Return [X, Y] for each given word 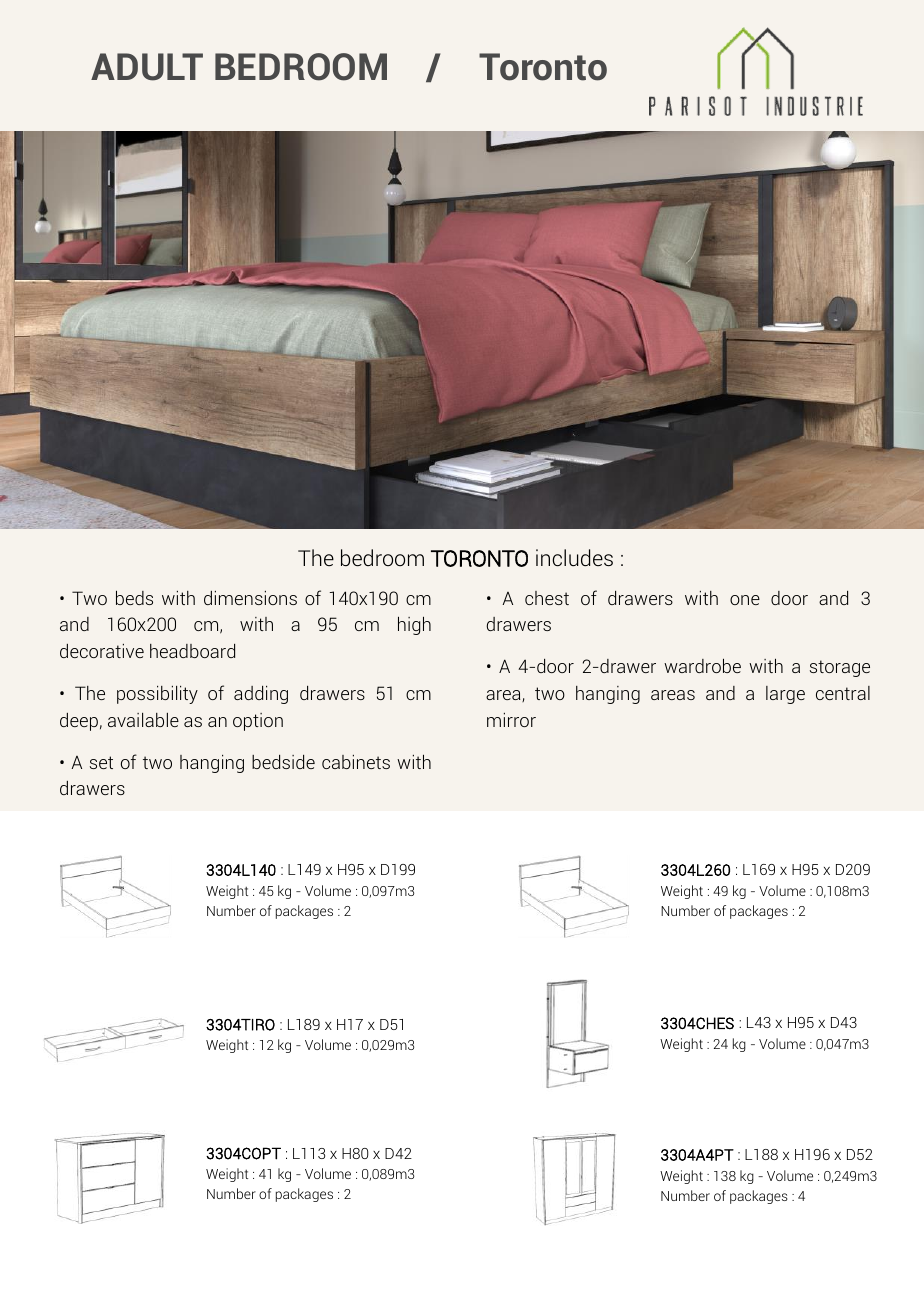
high [414, 625]
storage [840, 668]
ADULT [147, 67]
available [143, 720]
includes [574, 557]
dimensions [250, 598]
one [745, 600]
